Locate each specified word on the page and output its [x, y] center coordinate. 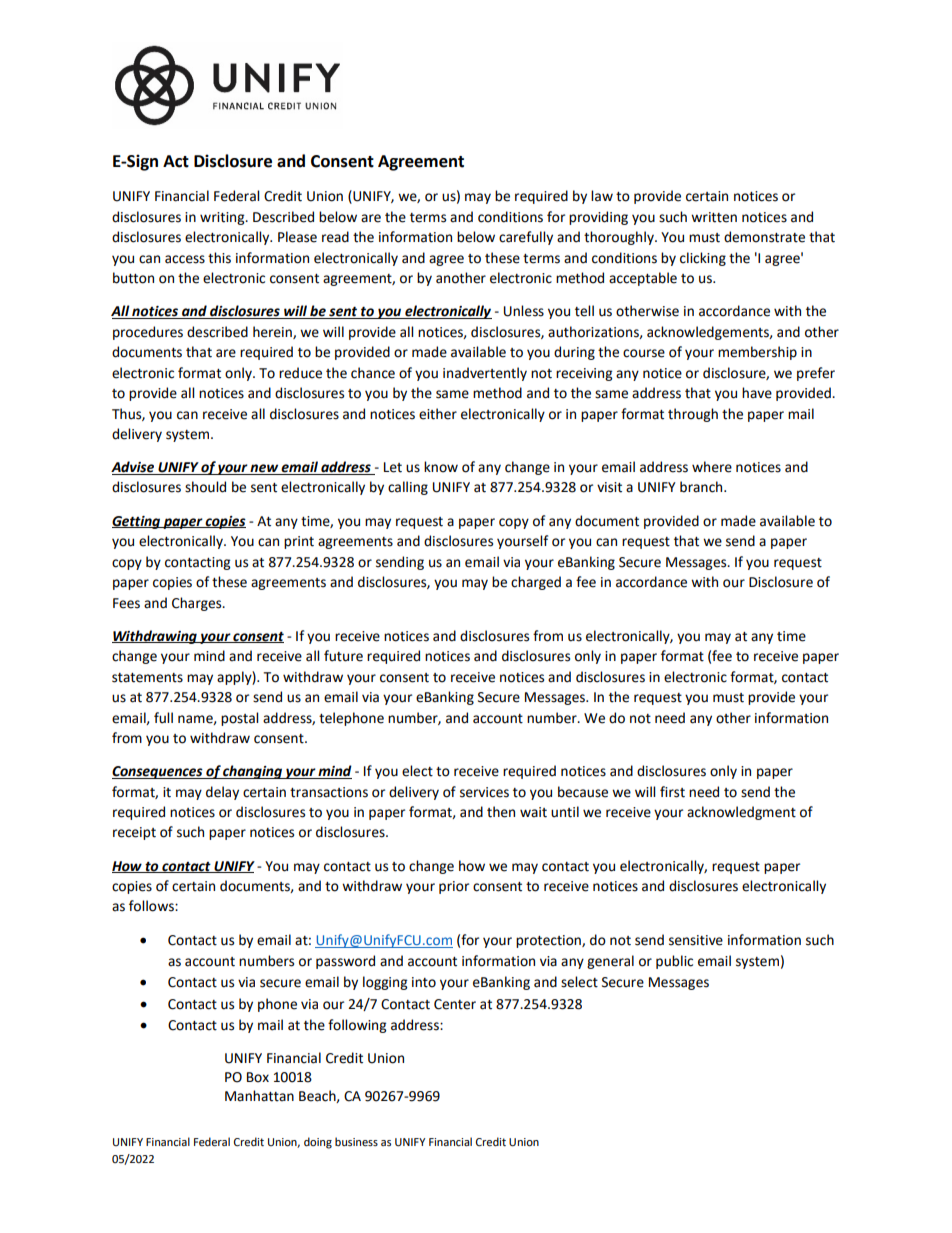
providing [598, 218]
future [343, 656]
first [672, 792]
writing [223, 218]
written [714, 217]
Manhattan [259, 1096]
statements [147, 678]
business [356, 1142]
